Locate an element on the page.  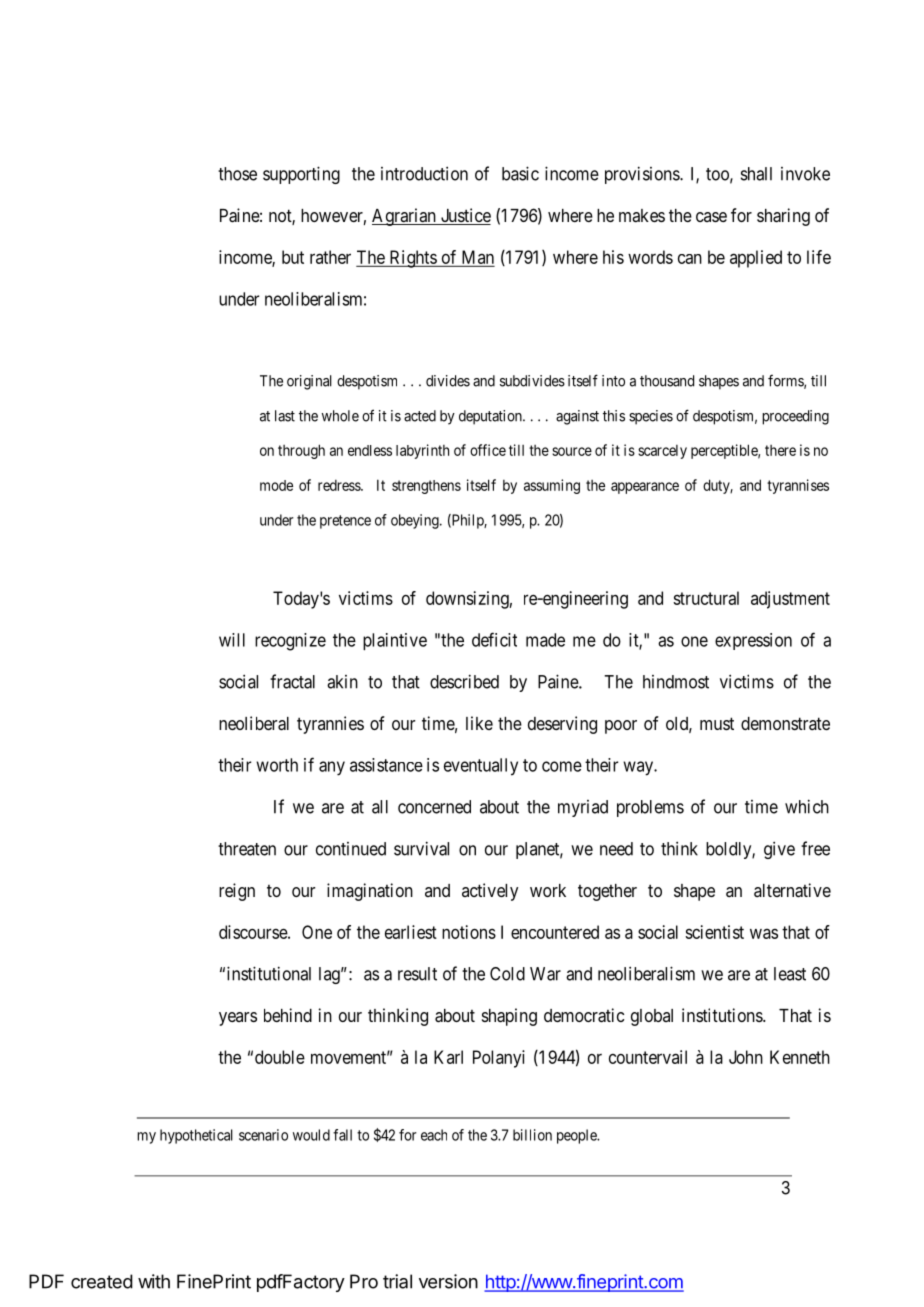
those is located at coordinates (237, 174).
